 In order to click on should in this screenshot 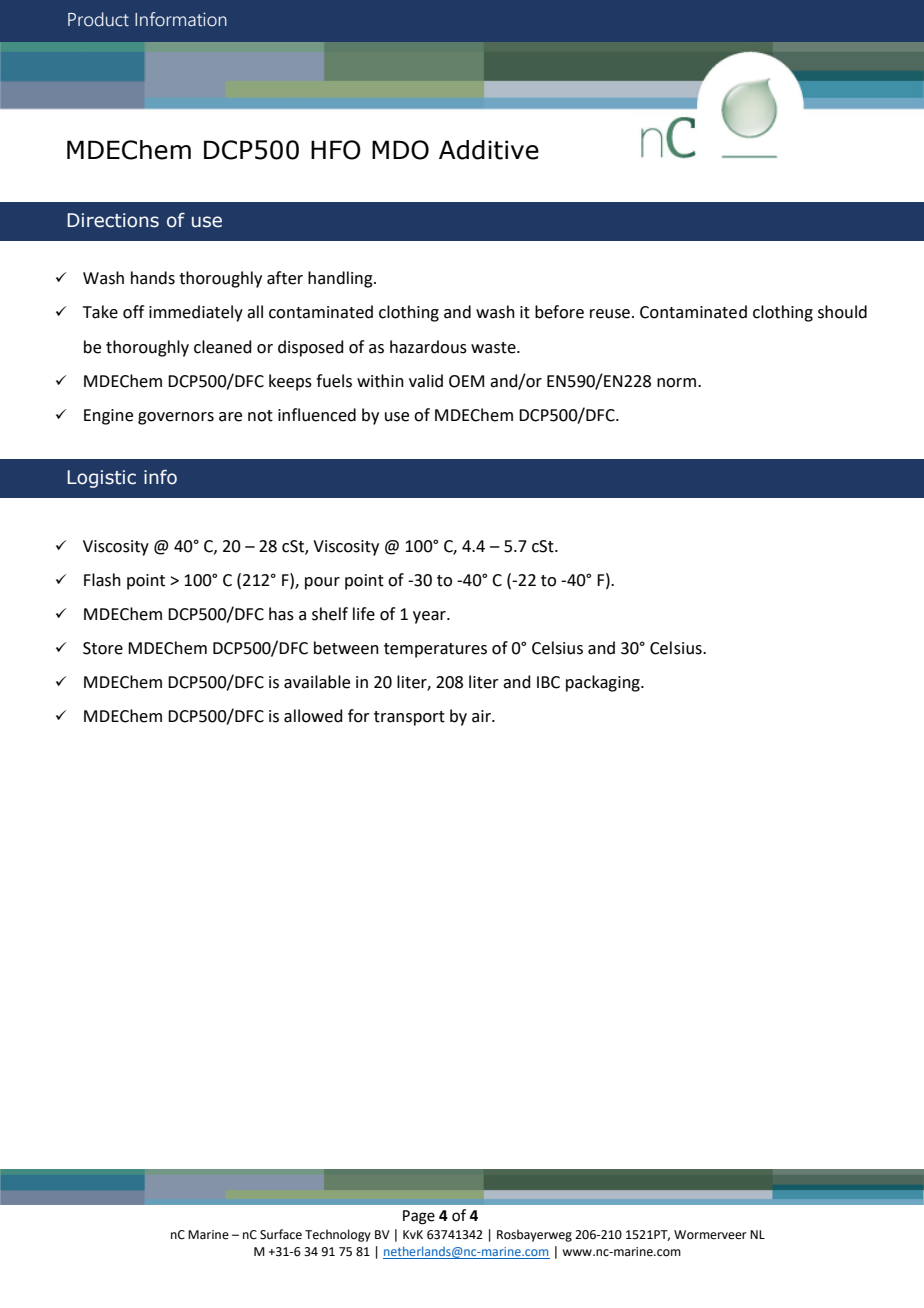, I will do `click(842, 312)`.
